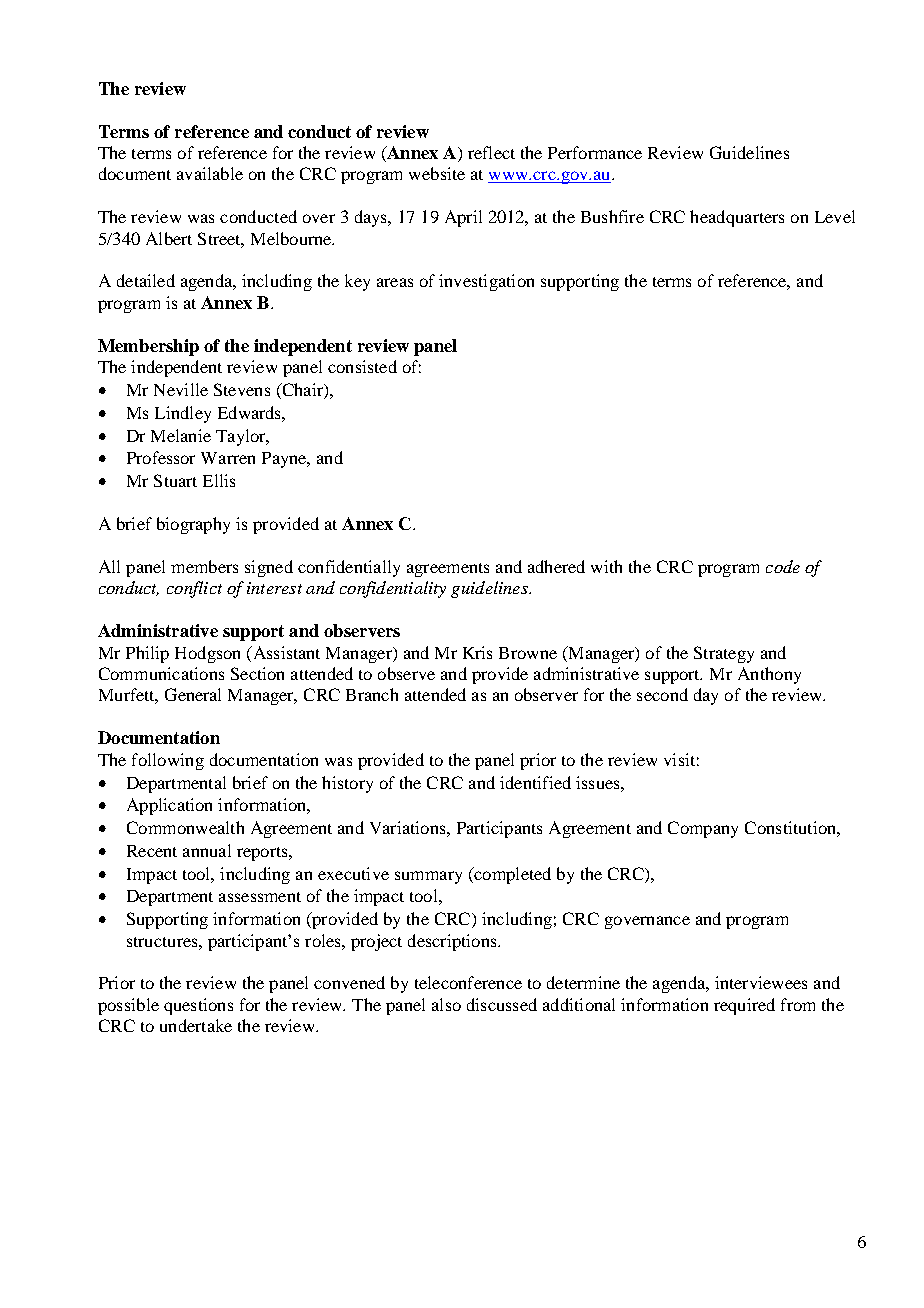 The width and height of the document is (924, 1308). What do you see at coordinates (228, 458) in the document?
I see `Warren` at bounding box center [228, 458].
